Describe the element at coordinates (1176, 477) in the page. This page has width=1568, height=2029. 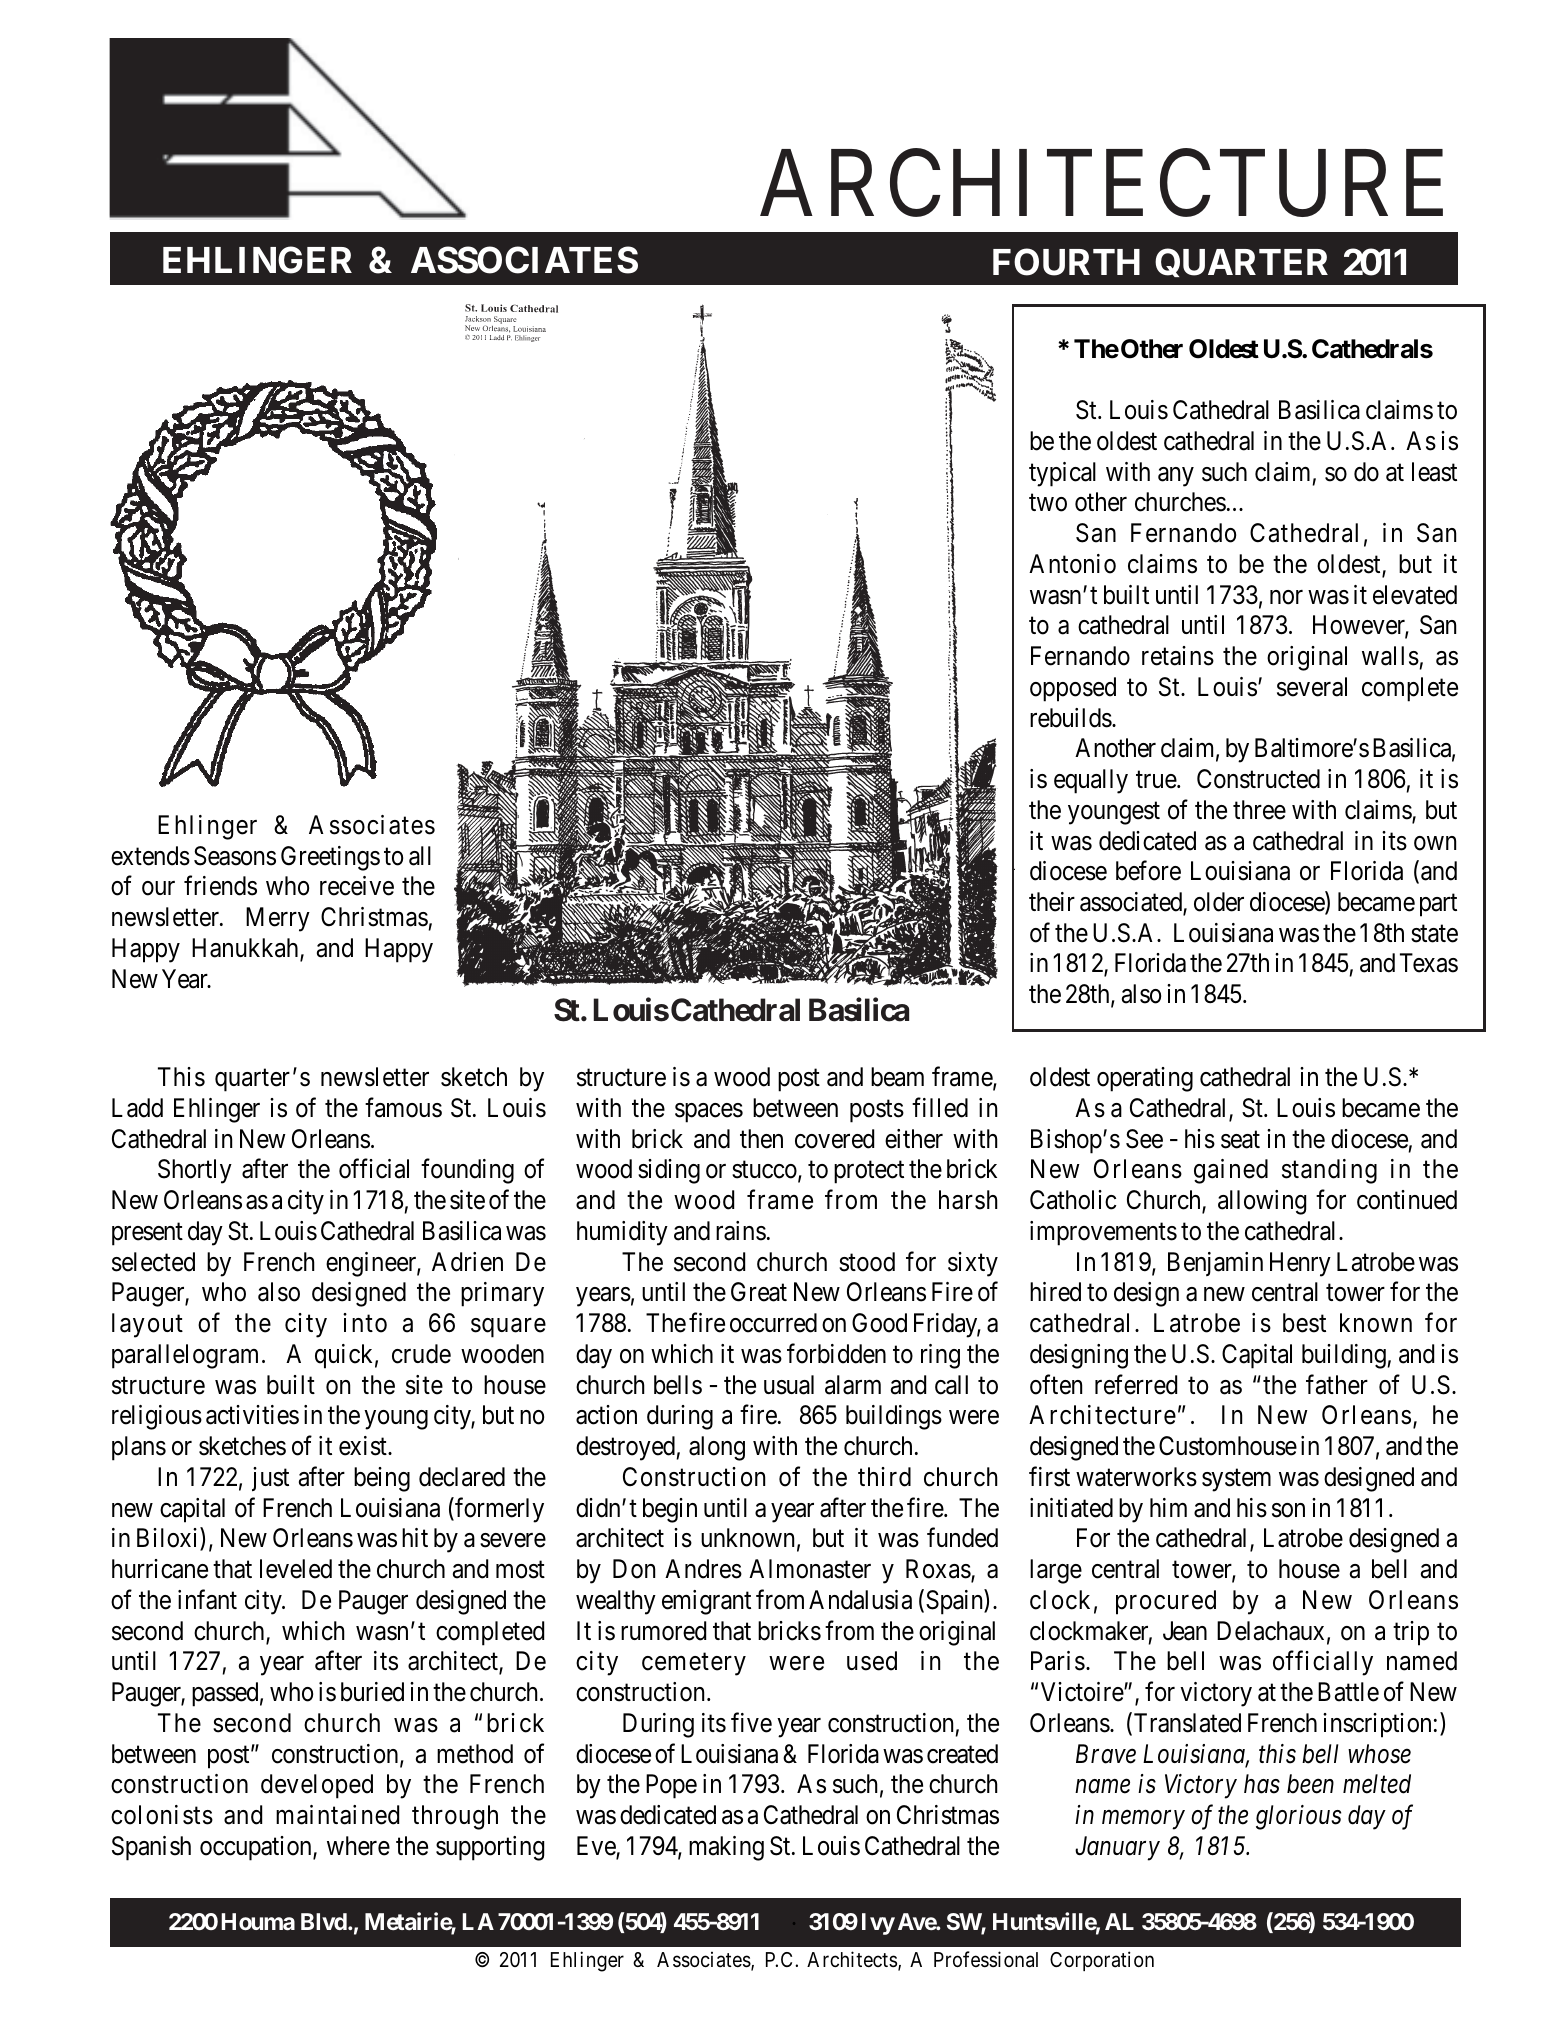
I see `any` at that location.
